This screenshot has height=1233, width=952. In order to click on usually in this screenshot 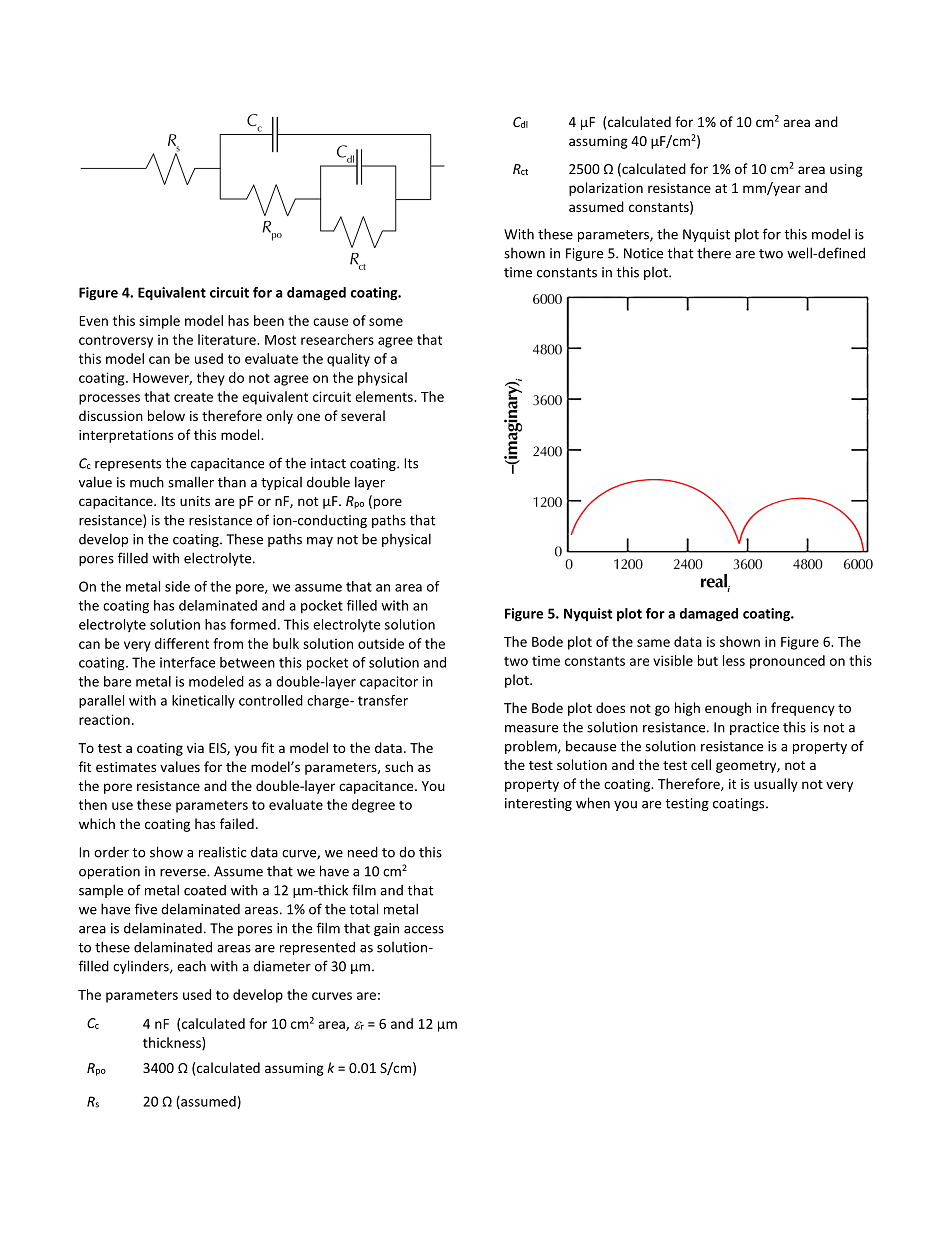, I will do `click(776, 785)`.
